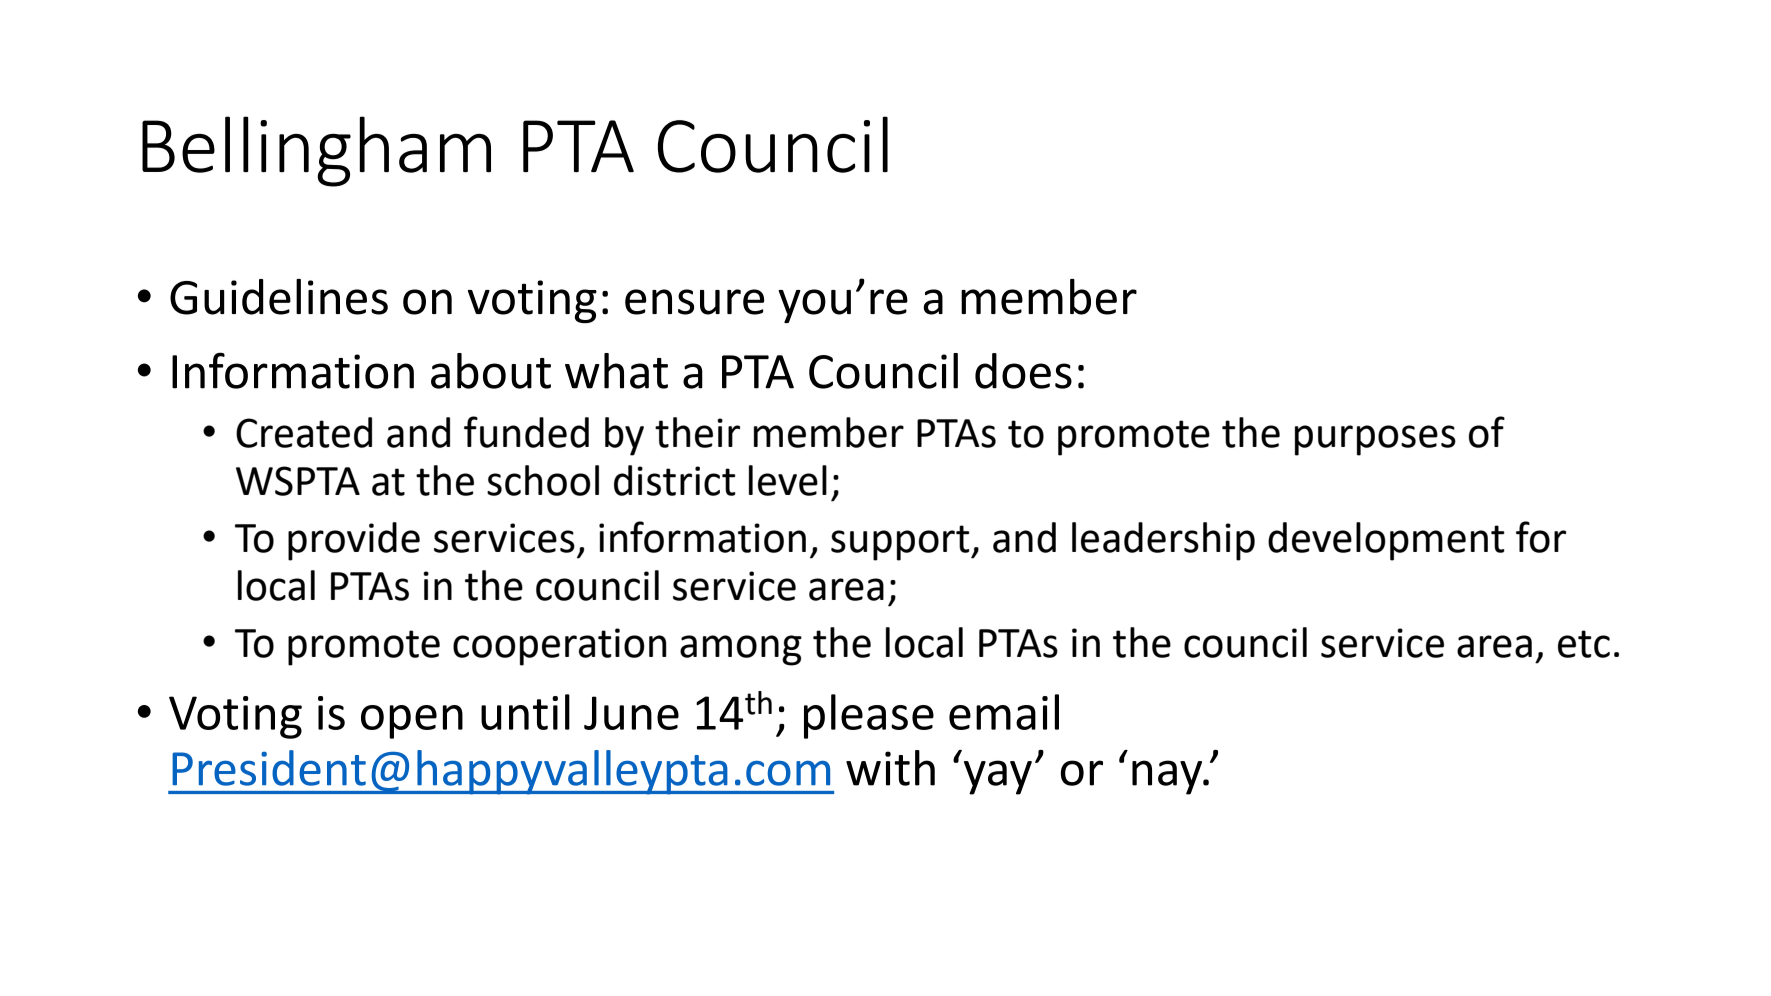 This screenshot has height=996, width=1771. What do you see at coordinates (1386, 541) in the screenshot?
I see `development` at bounding box center [1386, 541].
